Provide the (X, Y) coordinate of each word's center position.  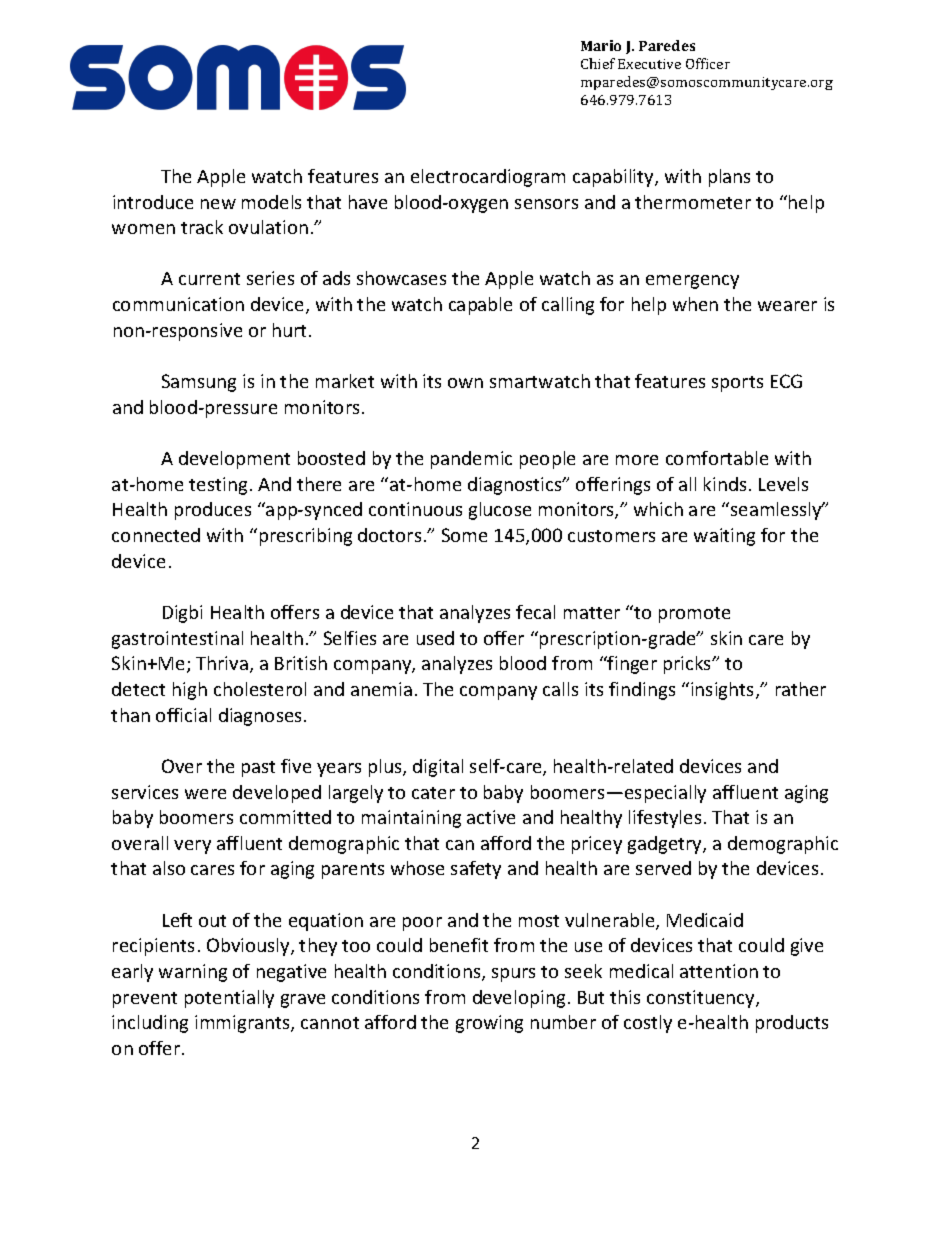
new (218, 204)
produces (213, 511)
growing (489, 1024)
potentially (229, 999)
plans (729, 178)
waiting (724, 537)
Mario (601, 45)
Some (464, 535)
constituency (702, 999)
